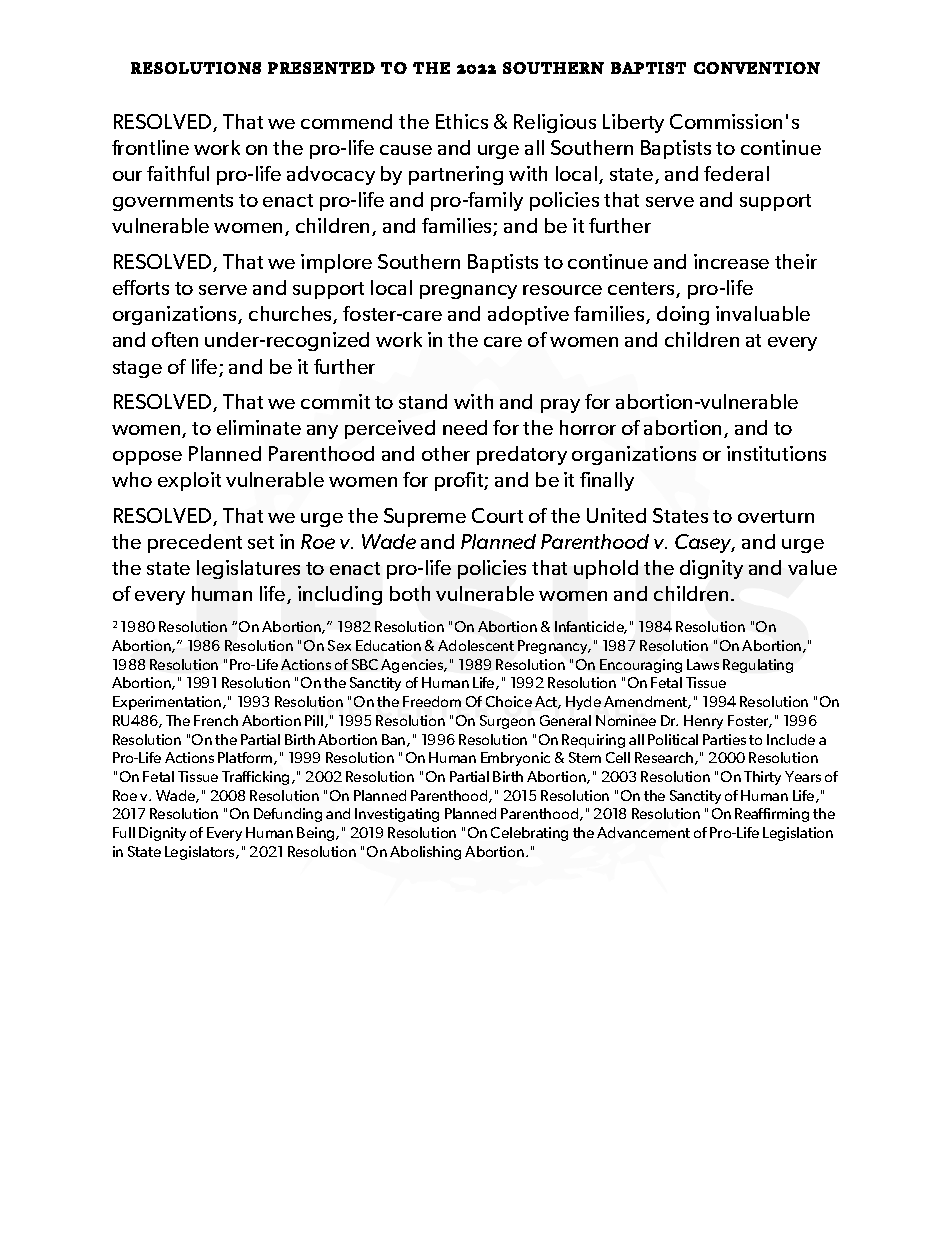  What do you see at coordinates (497, 515) in the page?
I see `Court` at bounding box center [497, 515].
